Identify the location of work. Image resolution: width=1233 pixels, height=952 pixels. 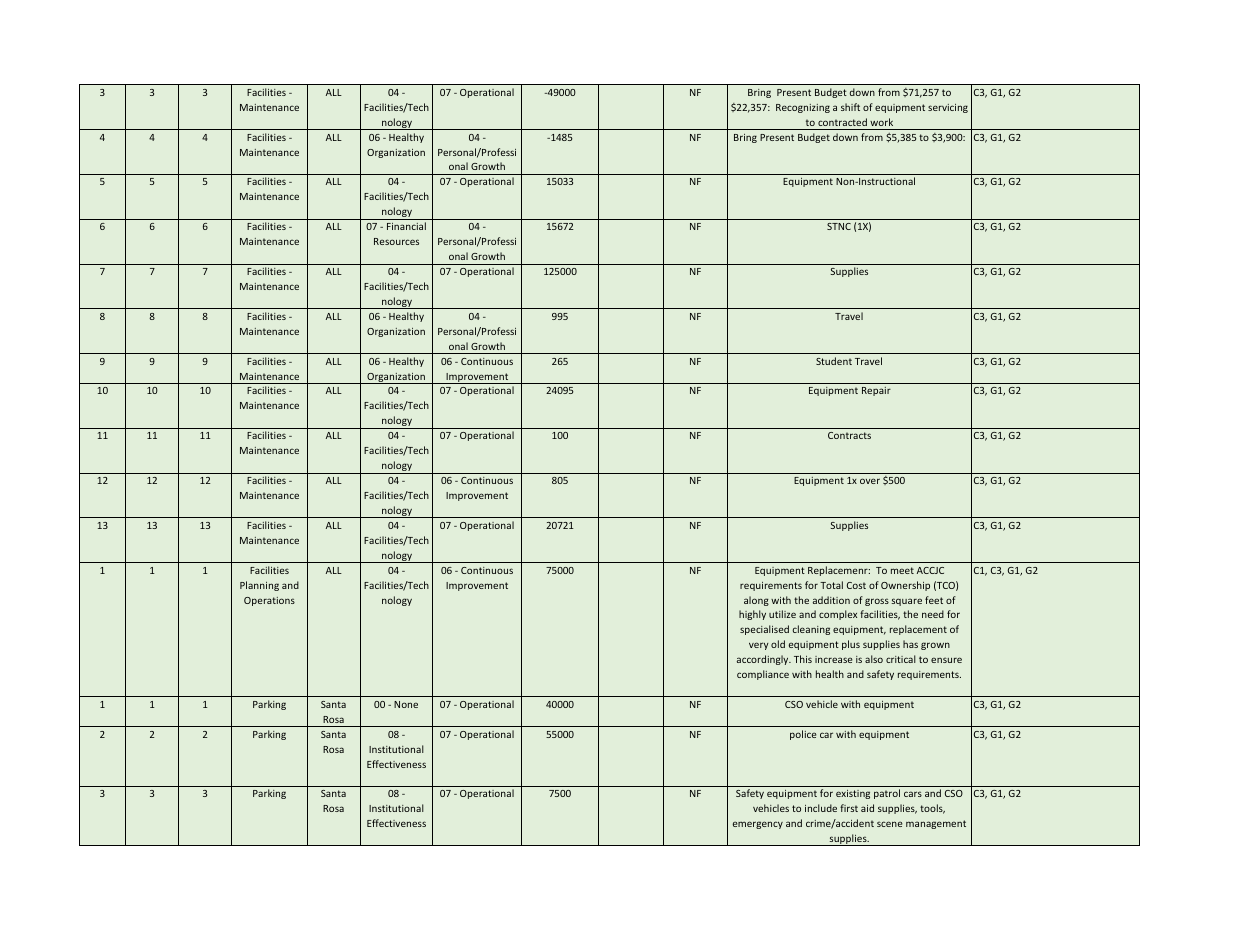
(881, 122).
